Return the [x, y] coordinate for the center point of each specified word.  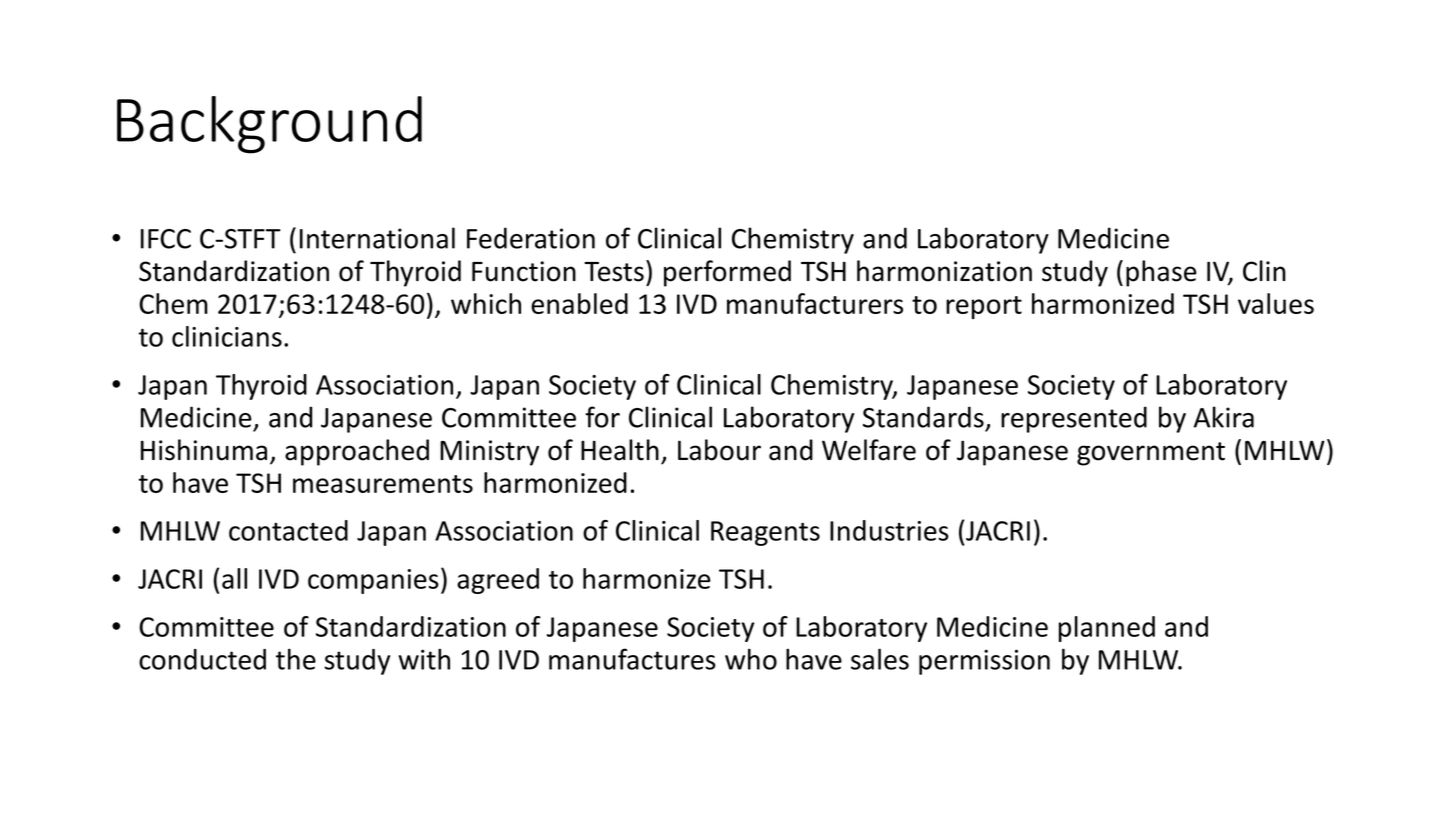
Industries [889, 530]
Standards [923, 417]
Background [269, 125]
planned [1107, 629]
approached [357, 452]
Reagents [765, 533]
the [296, 659]
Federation [531, 238]
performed [727, 273]
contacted [288, 530]
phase [1161, 273]
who [751, 659]
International [377, 238]
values [1276, 303]
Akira [1224, 417]
